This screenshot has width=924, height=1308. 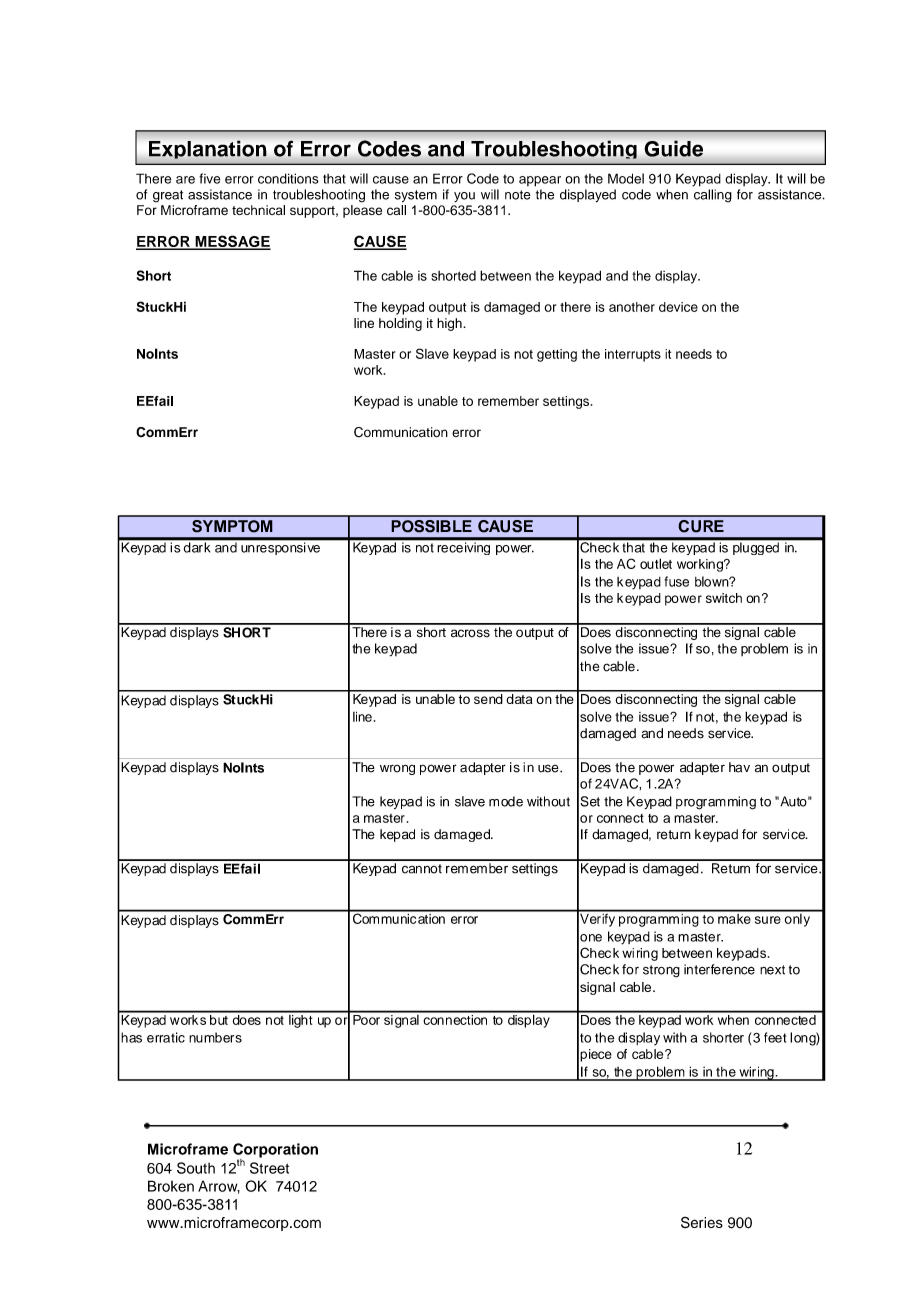 I want to click on hav, so click(x=739, y=767).
